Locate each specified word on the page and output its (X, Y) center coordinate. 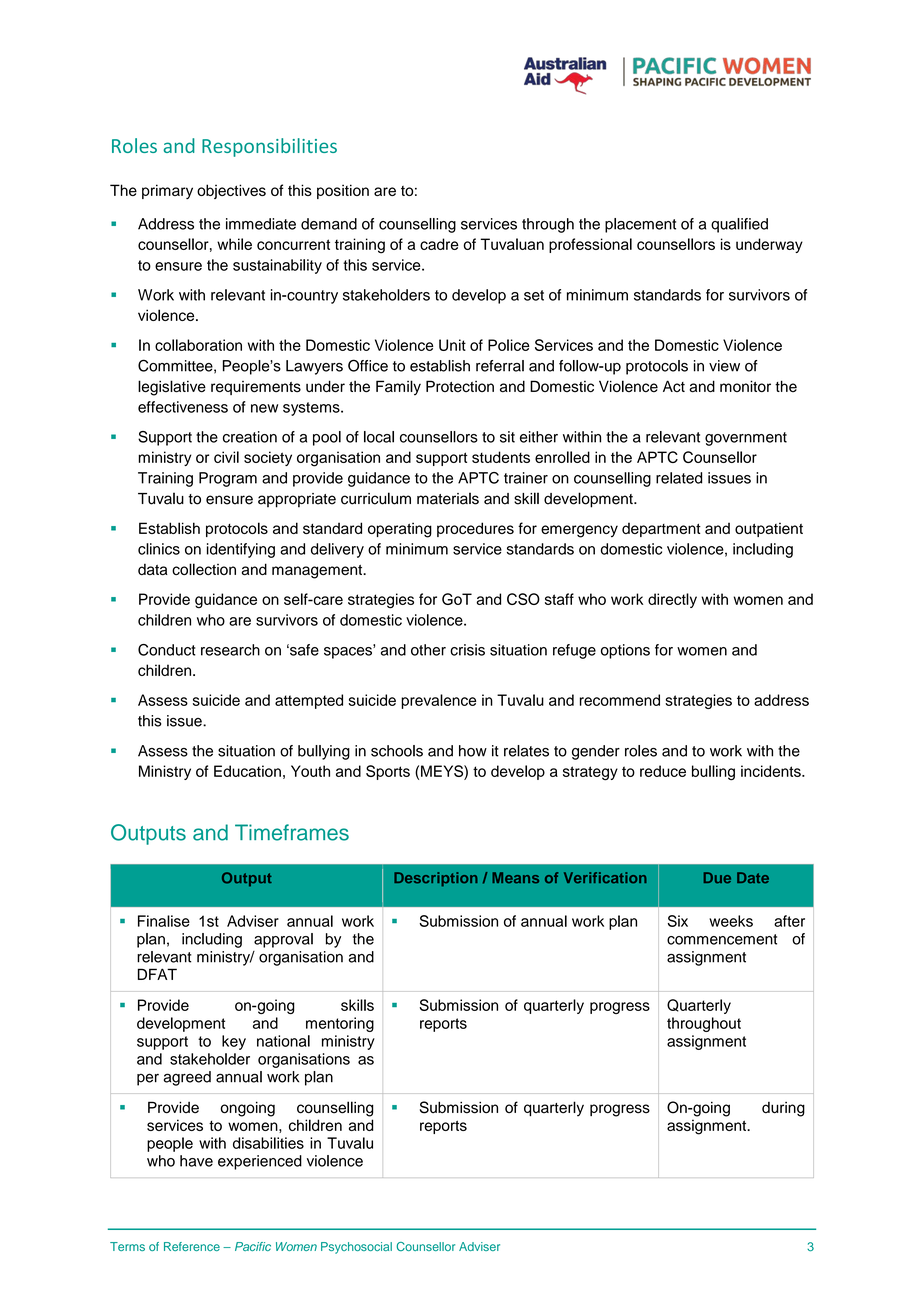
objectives (231, 191)
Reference (192, 1246)
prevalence (438, 701)
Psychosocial (356, 1248)
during (783, 1109)
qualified (739, 225)
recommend (620, 700)
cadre (439, 244)
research (230, 650)
